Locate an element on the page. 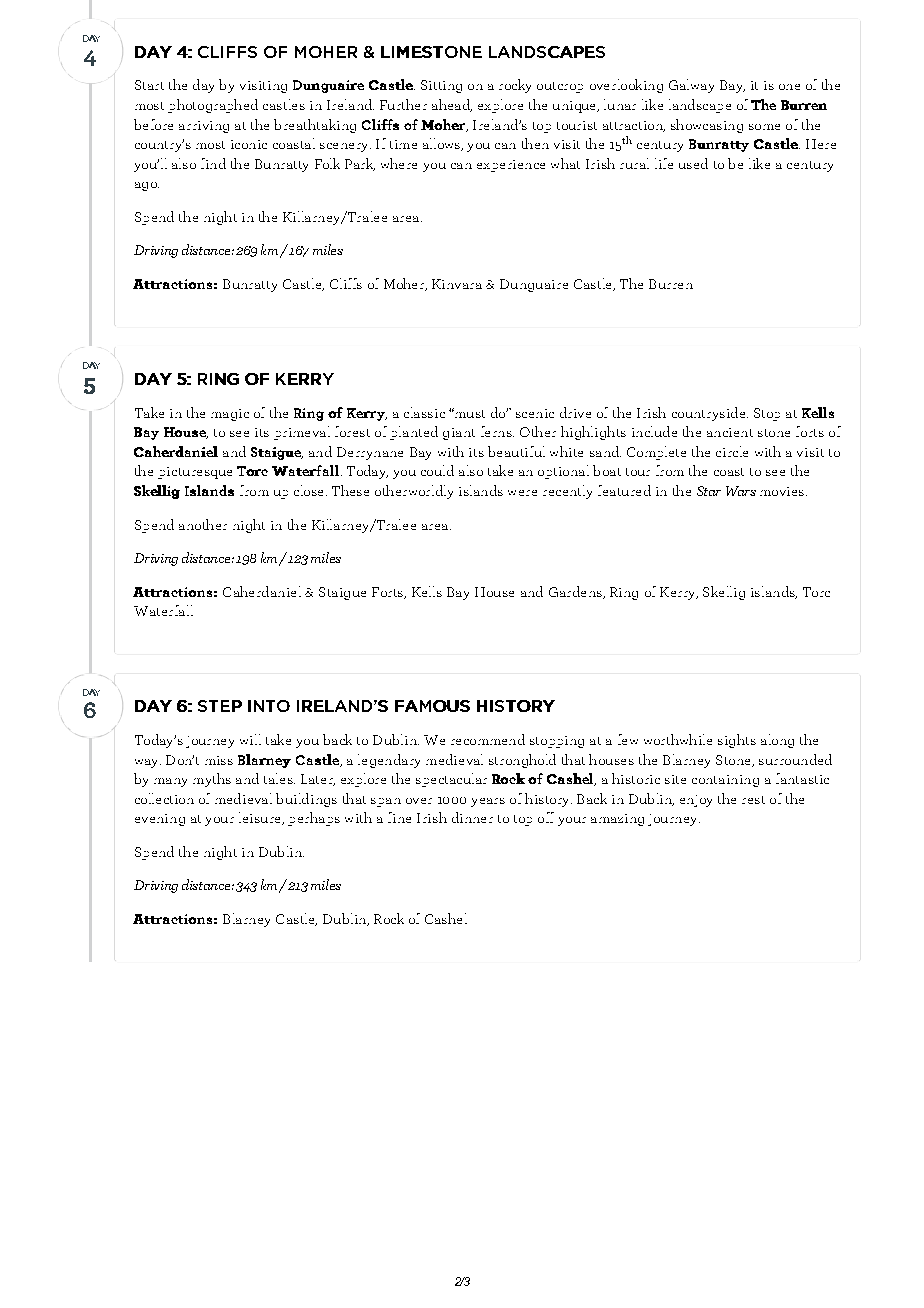  classic is located at coordinates (424, 412).
